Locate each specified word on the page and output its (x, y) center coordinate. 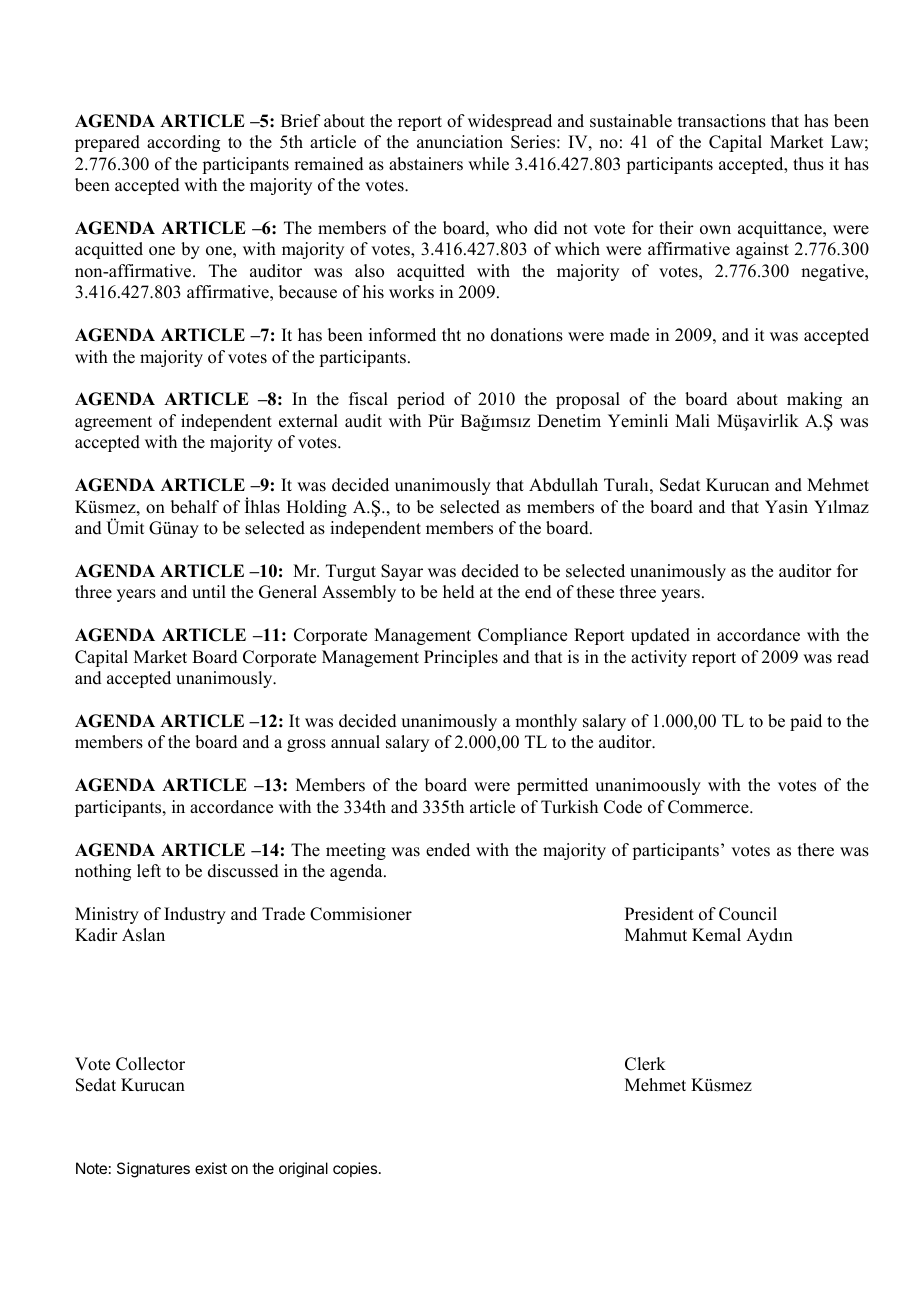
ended (448, 850)
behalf (195, 507)
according (183, 143)
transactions (722, 121)
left (149, 871)
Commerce (709, 807)
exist (211, 1168)
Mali (692, 420)
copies (355, 1169)
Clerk (645, 1064)
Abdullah (563, 485)
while (488, 164)
